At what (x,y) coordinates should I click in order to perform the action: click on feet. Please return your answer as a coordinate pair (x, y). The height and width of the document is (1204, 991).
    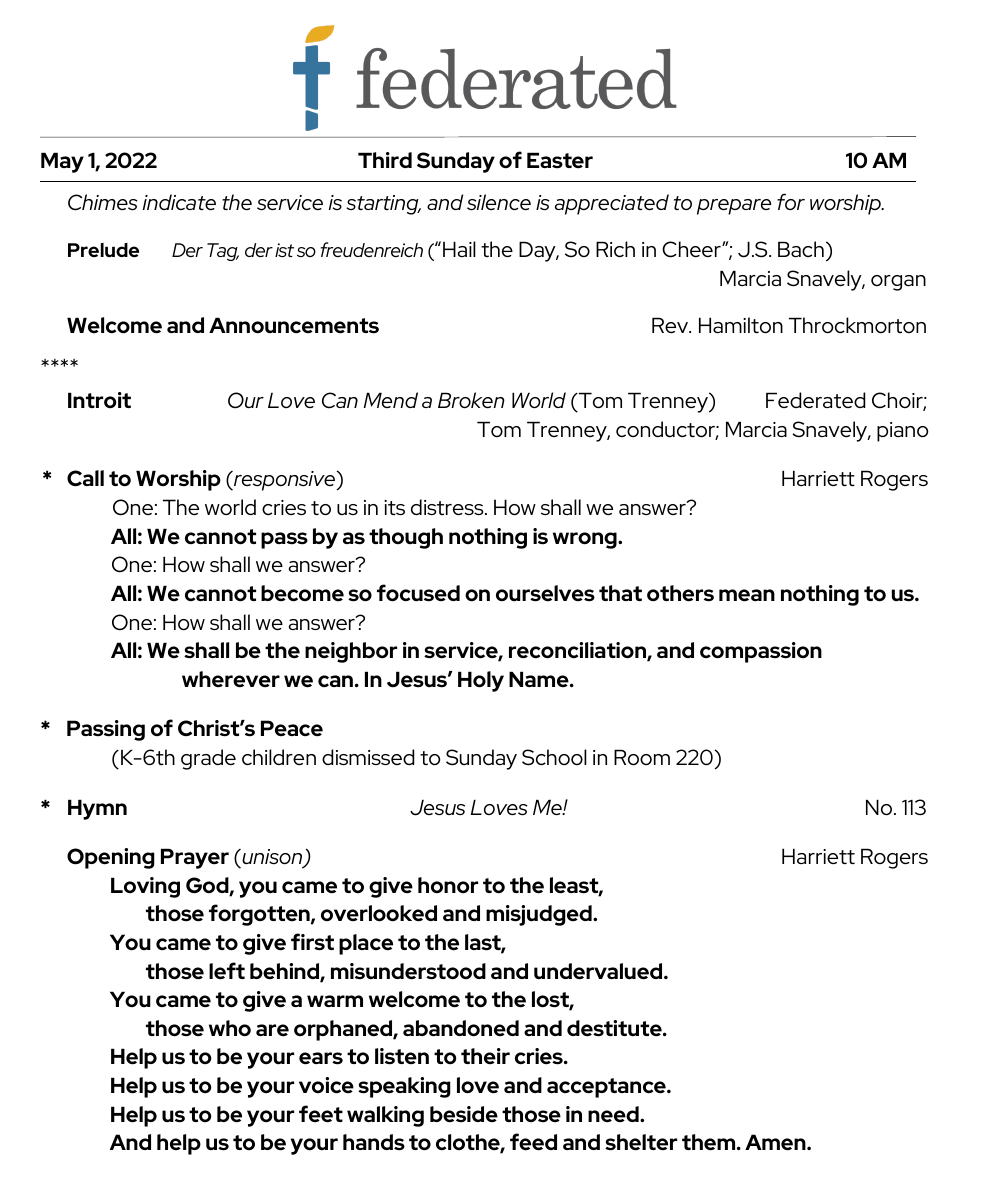
    Looking at the image, I should click on (321, 1114).
